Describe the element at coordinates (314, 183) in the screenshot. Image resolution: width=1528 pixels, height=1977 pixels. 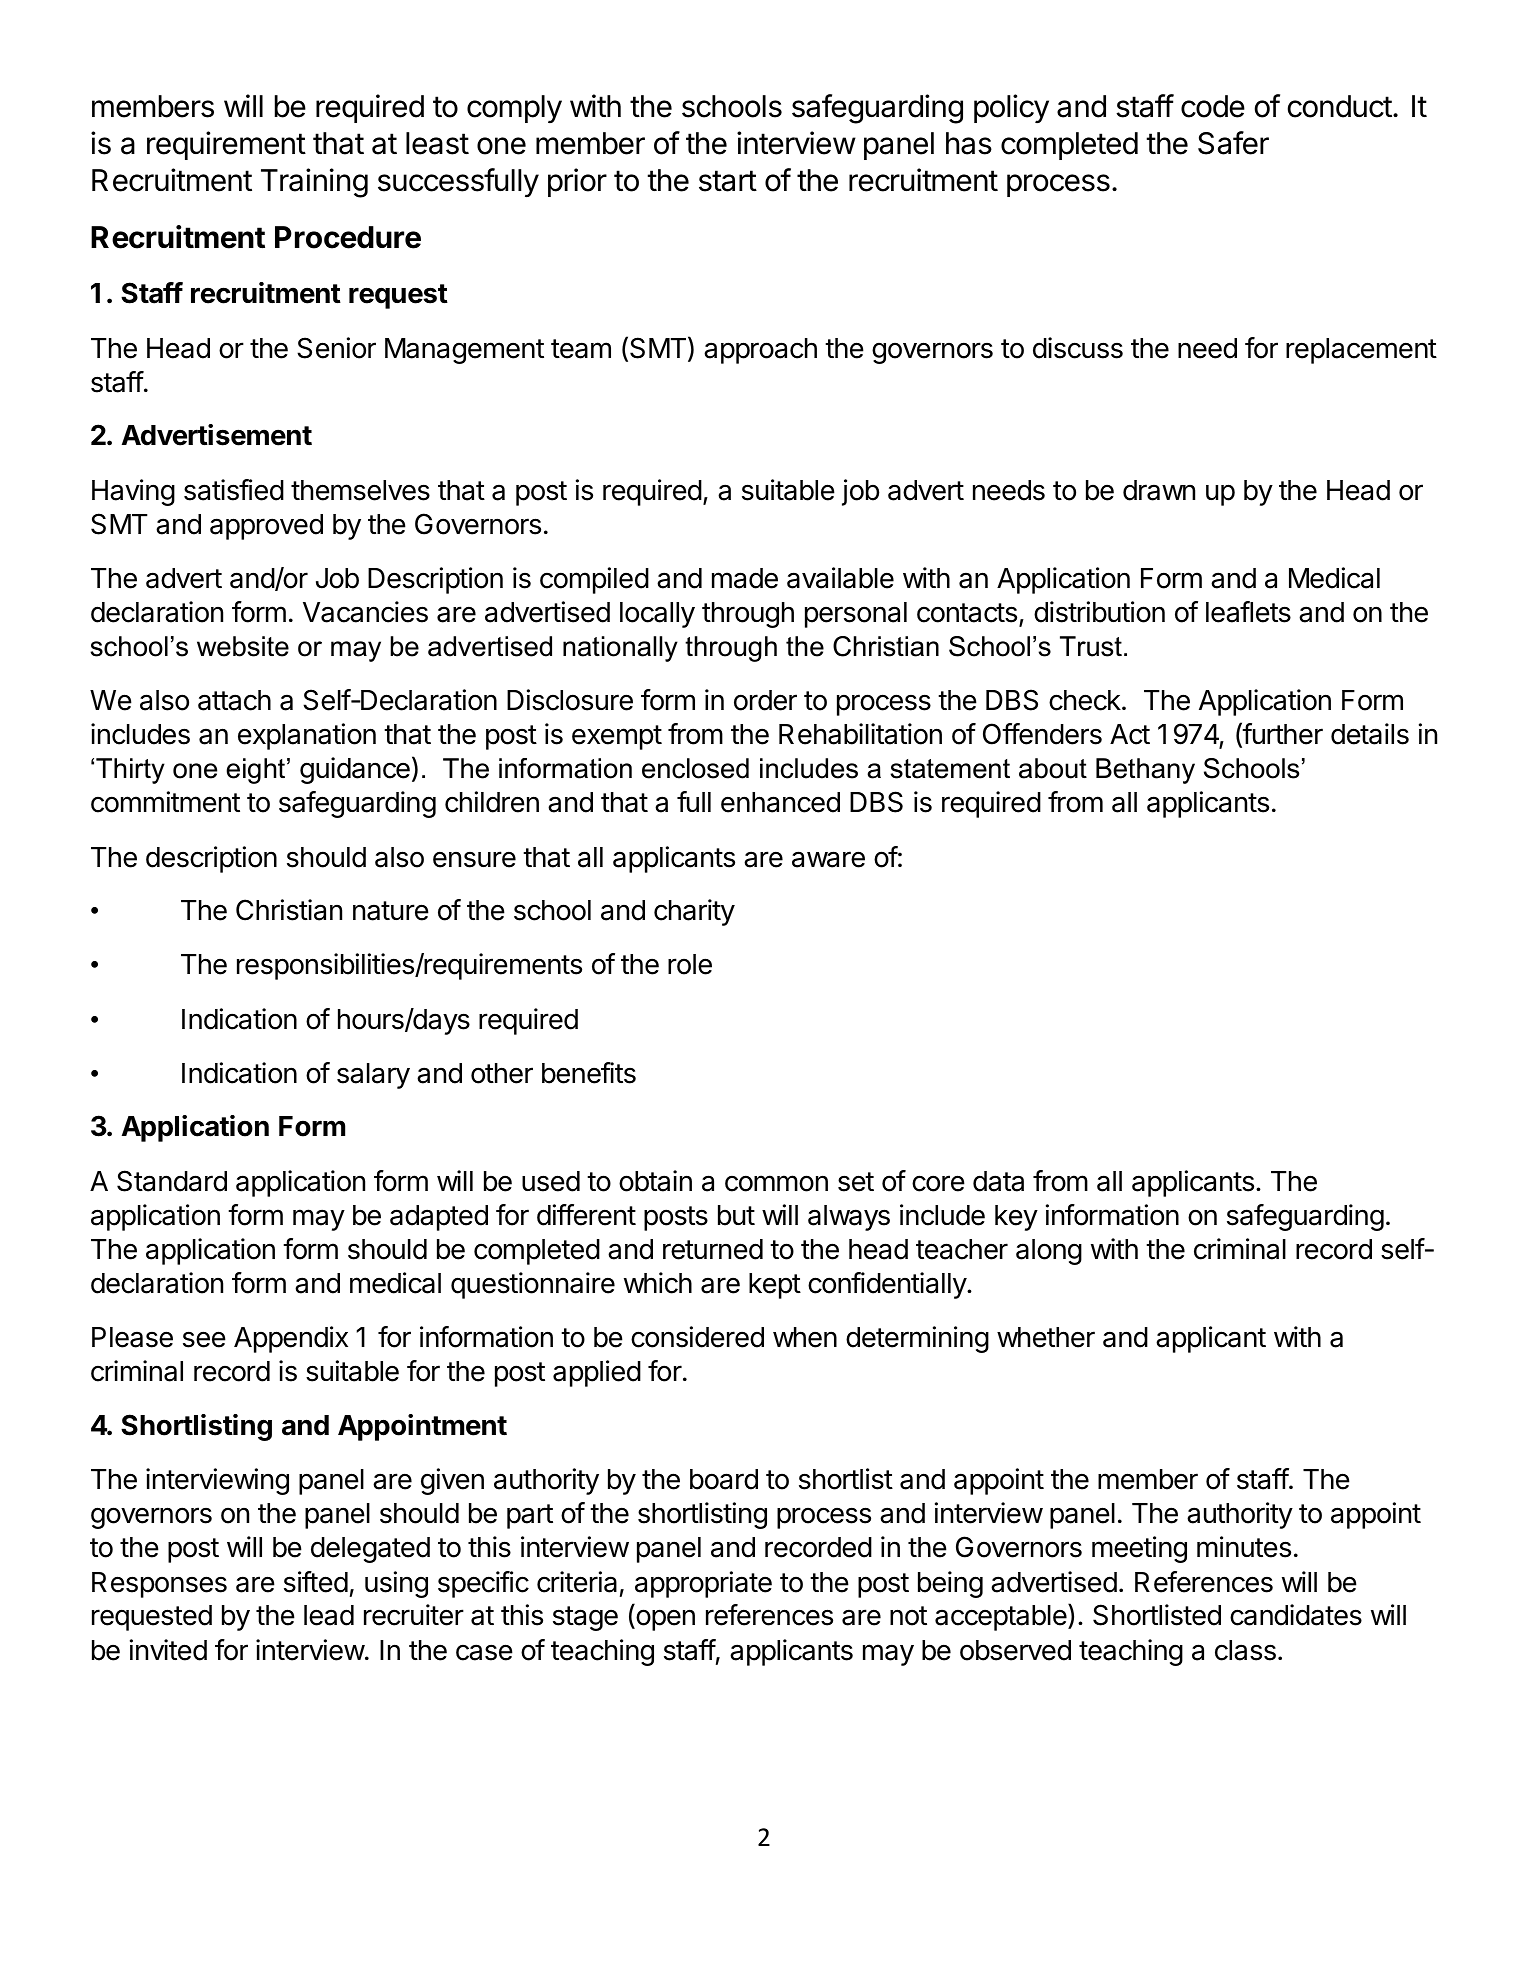
I see `Training` at that location.
